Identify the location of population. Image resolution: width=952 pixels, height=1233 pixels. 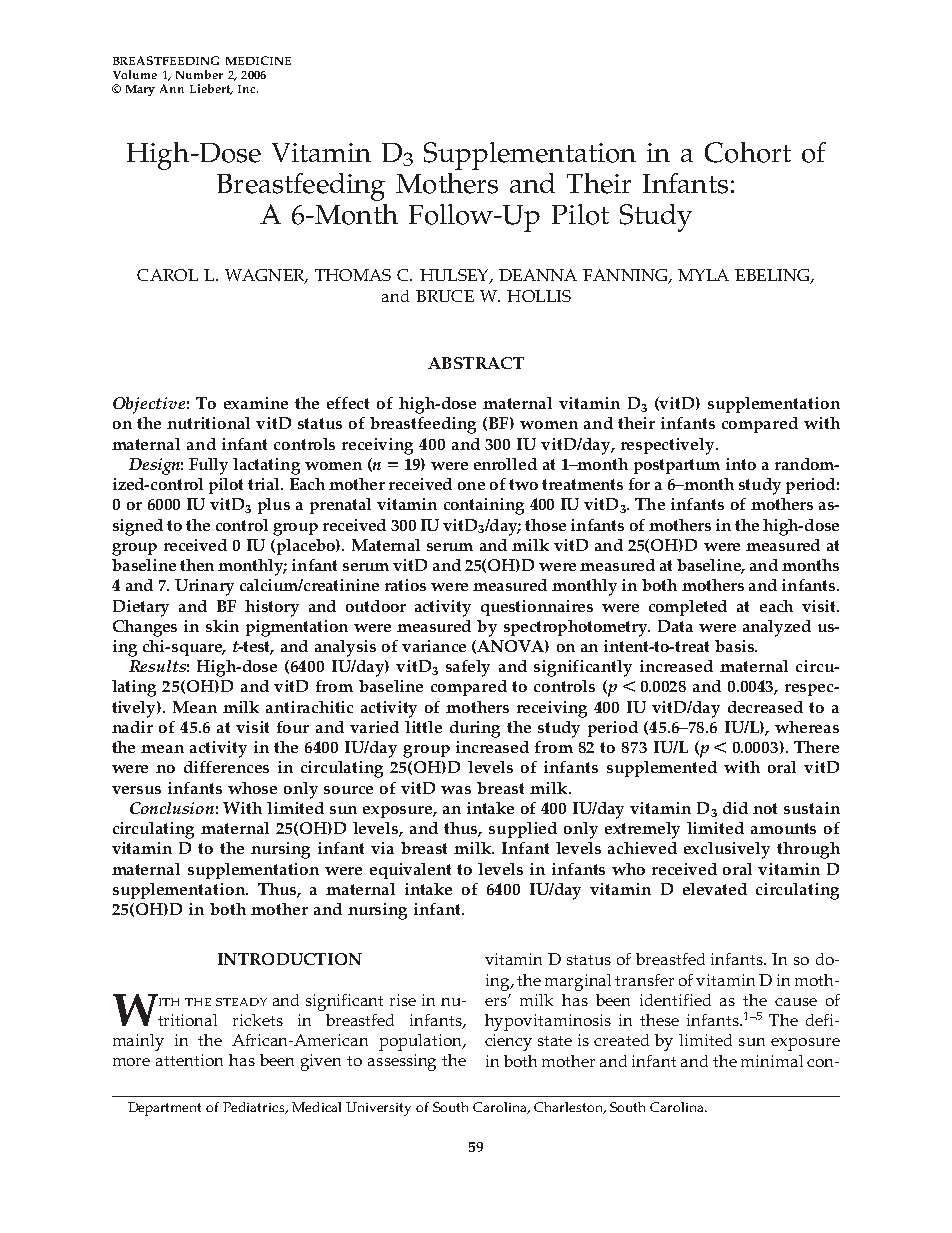
(422, 1042).
